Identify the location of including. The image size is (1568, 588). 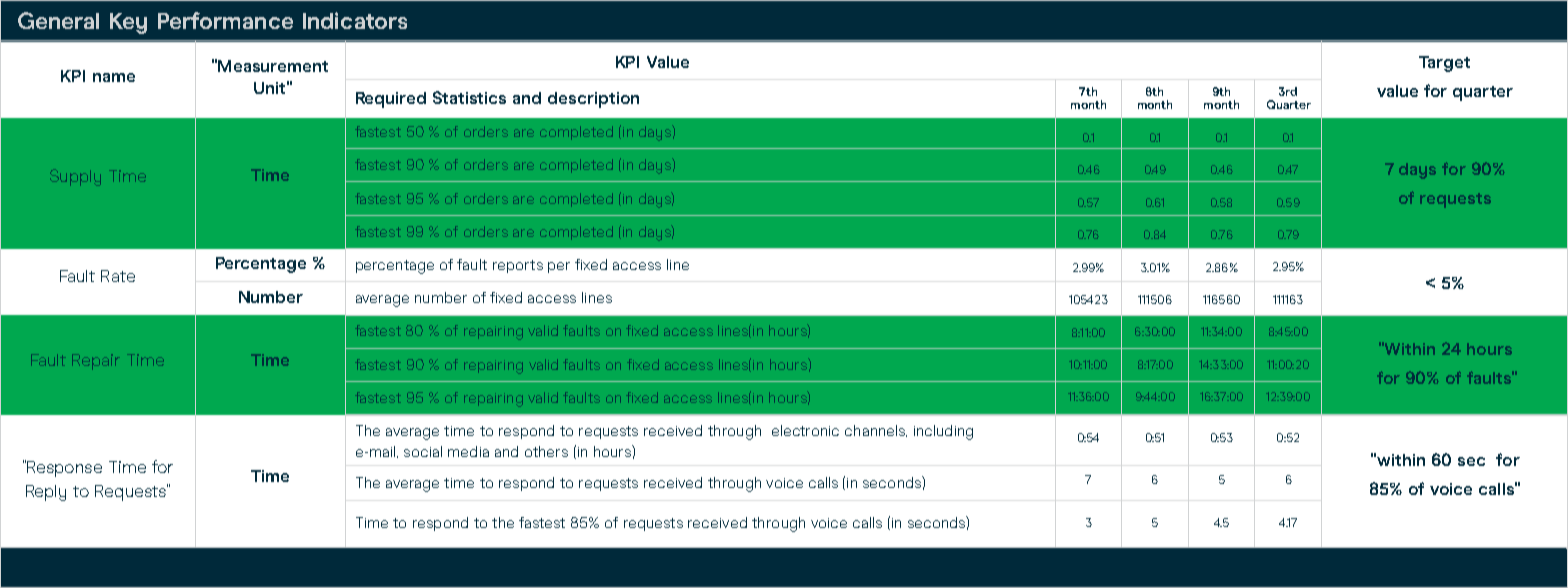
(943, 432).
